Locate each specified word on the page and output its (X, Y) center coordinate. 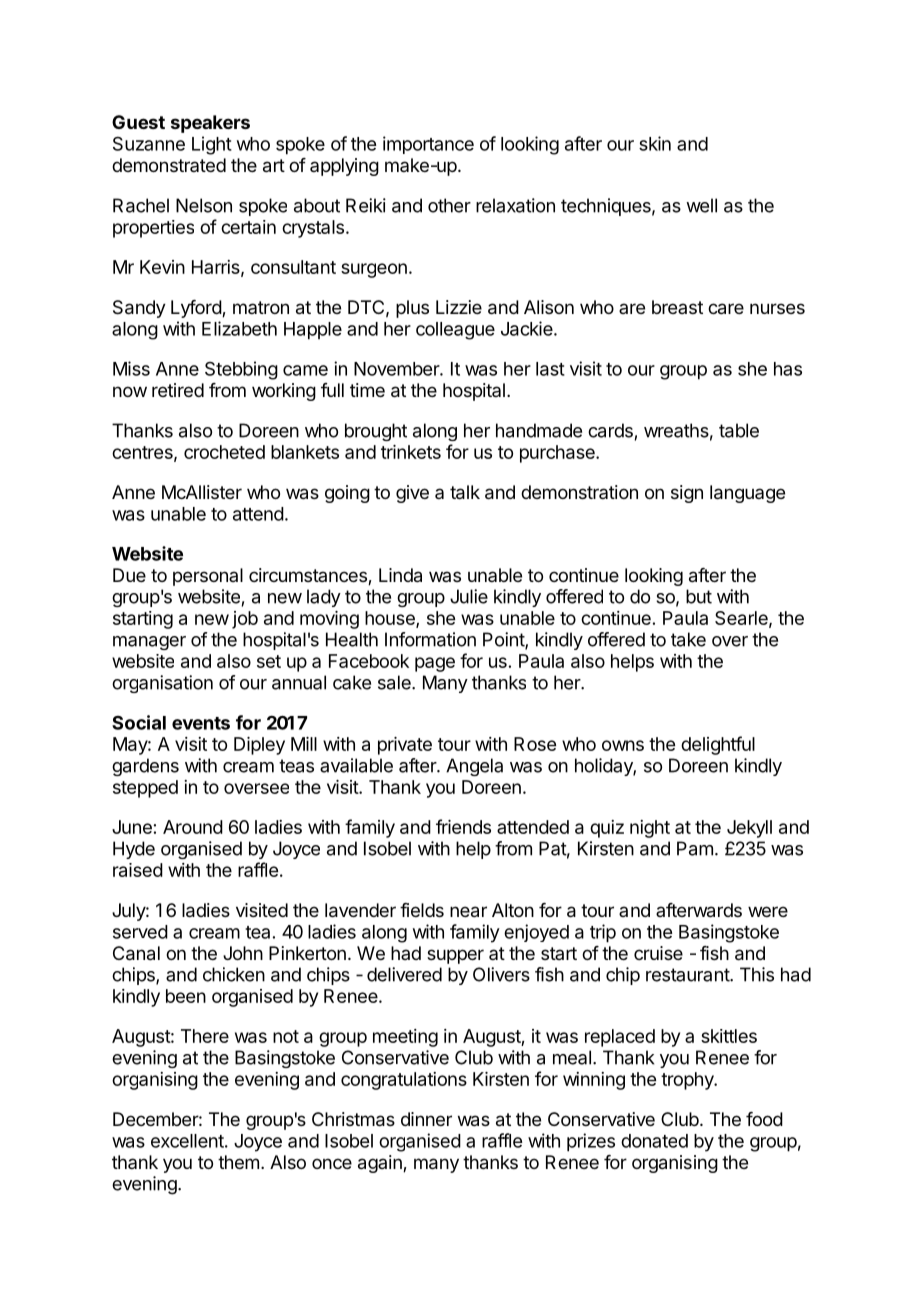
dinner (426, 1119)
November (397, 369)
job (245, 620)
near (468, 912)
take (688, 639)
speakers (210, 124)
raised (138, 870)
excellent (187, 1141)
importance (428, 145)
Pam (695, 848)
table (739, 430)
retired (178, 390)
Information (430, 639)
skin (655, 143)
